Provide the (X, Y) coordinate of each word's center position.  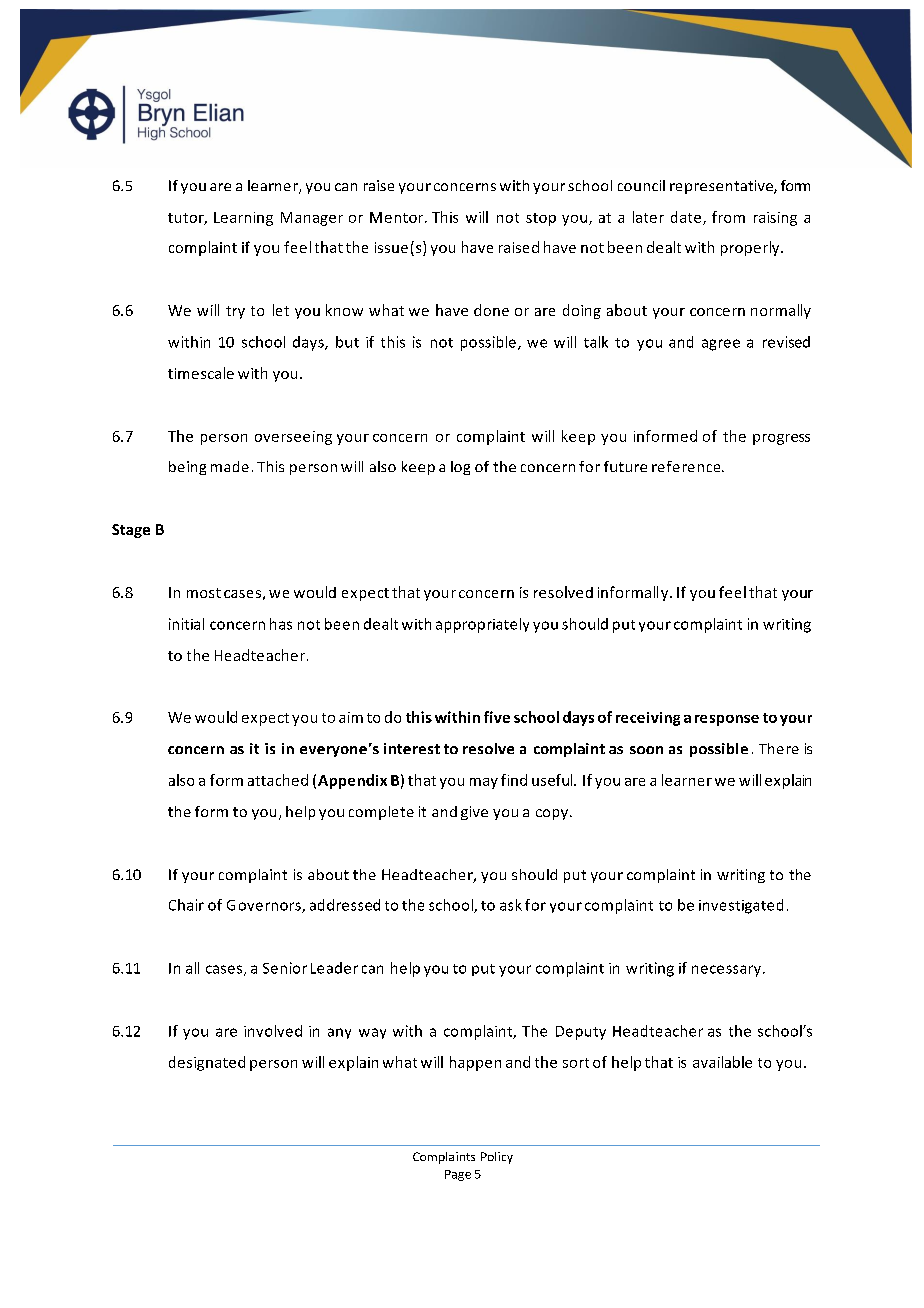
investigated (741, 906)
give (474, 813)
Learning (243, 219)
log (460, 468)
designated (207, 1063)
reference (687, 466)
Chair (186, 905)
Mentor (398, 217)
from (728, 217)
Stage (131, 531)
